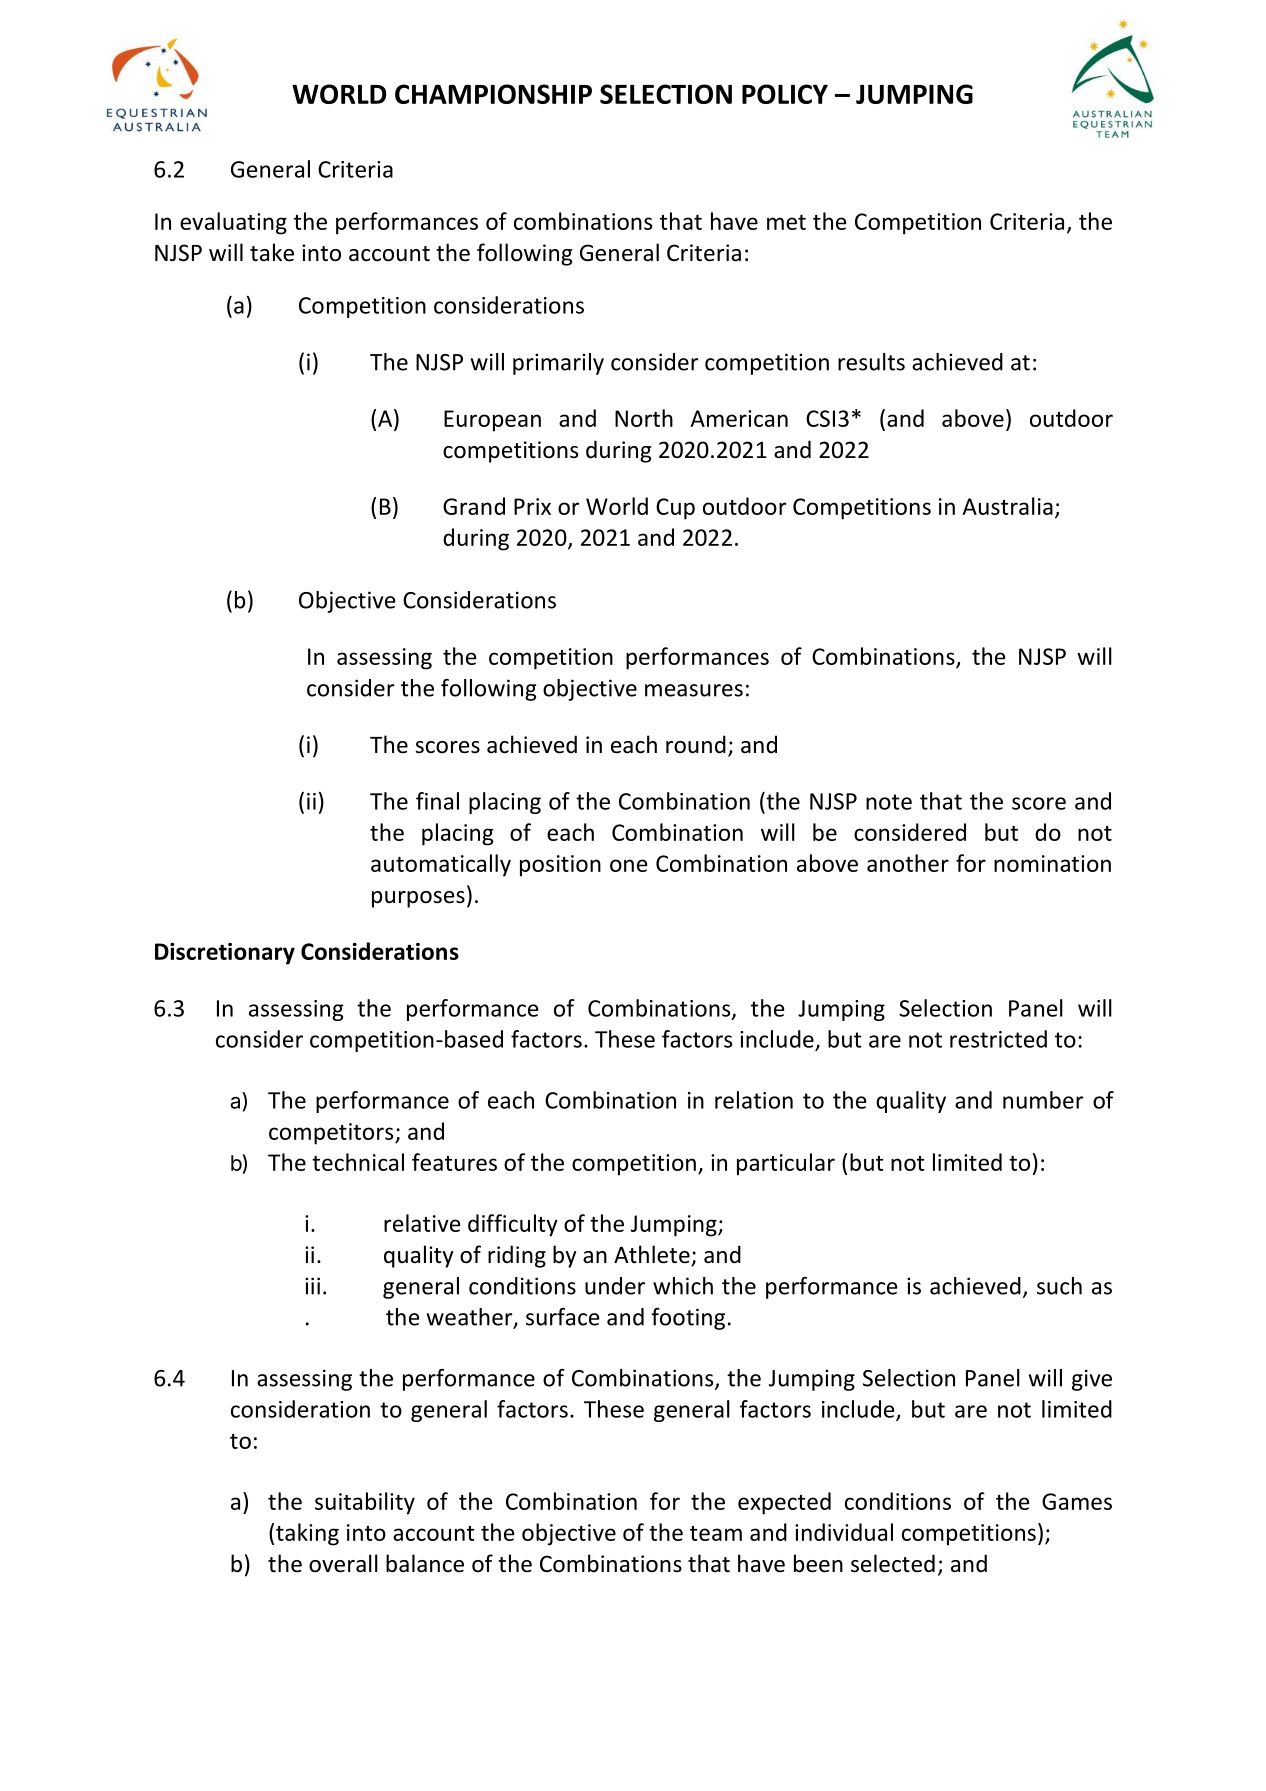 This screenshot has width=1266, height=1791. What do you see at coordinates (653, 1255) in the screenshot?
I see `Athlete` at bounding box center [653, 1255].
